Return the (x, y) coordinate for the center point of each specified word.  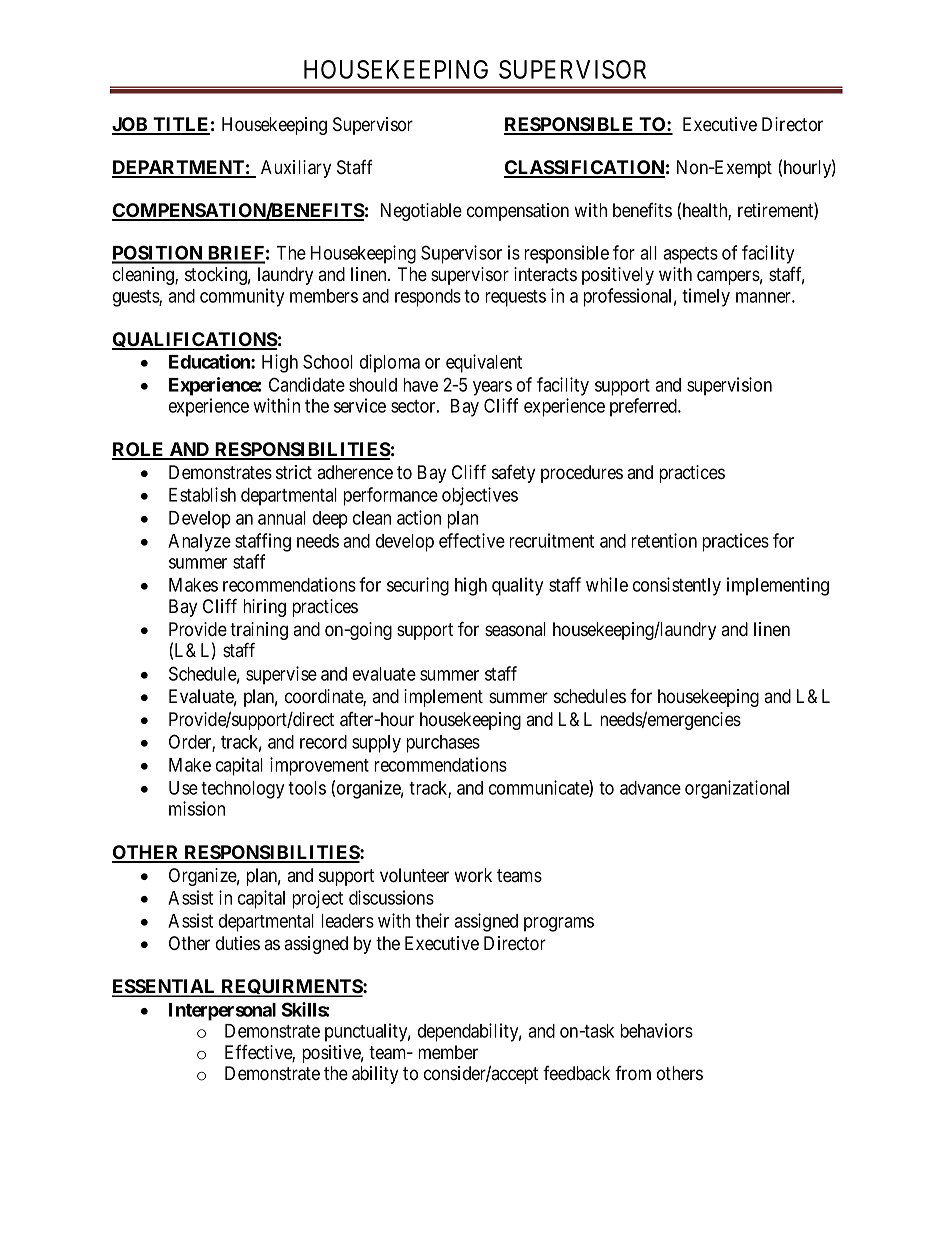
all (648, 253)
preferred (645, 407)
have (420, 385)
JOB (131, 125)
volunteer (414, 875)
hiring (264, 608)
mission (197, 808)
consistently (677, 586)
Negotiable (421, 212)
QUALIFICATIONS (195, 341)
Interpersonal (222, 1012)
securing (418, 586)
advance (650, 788)
